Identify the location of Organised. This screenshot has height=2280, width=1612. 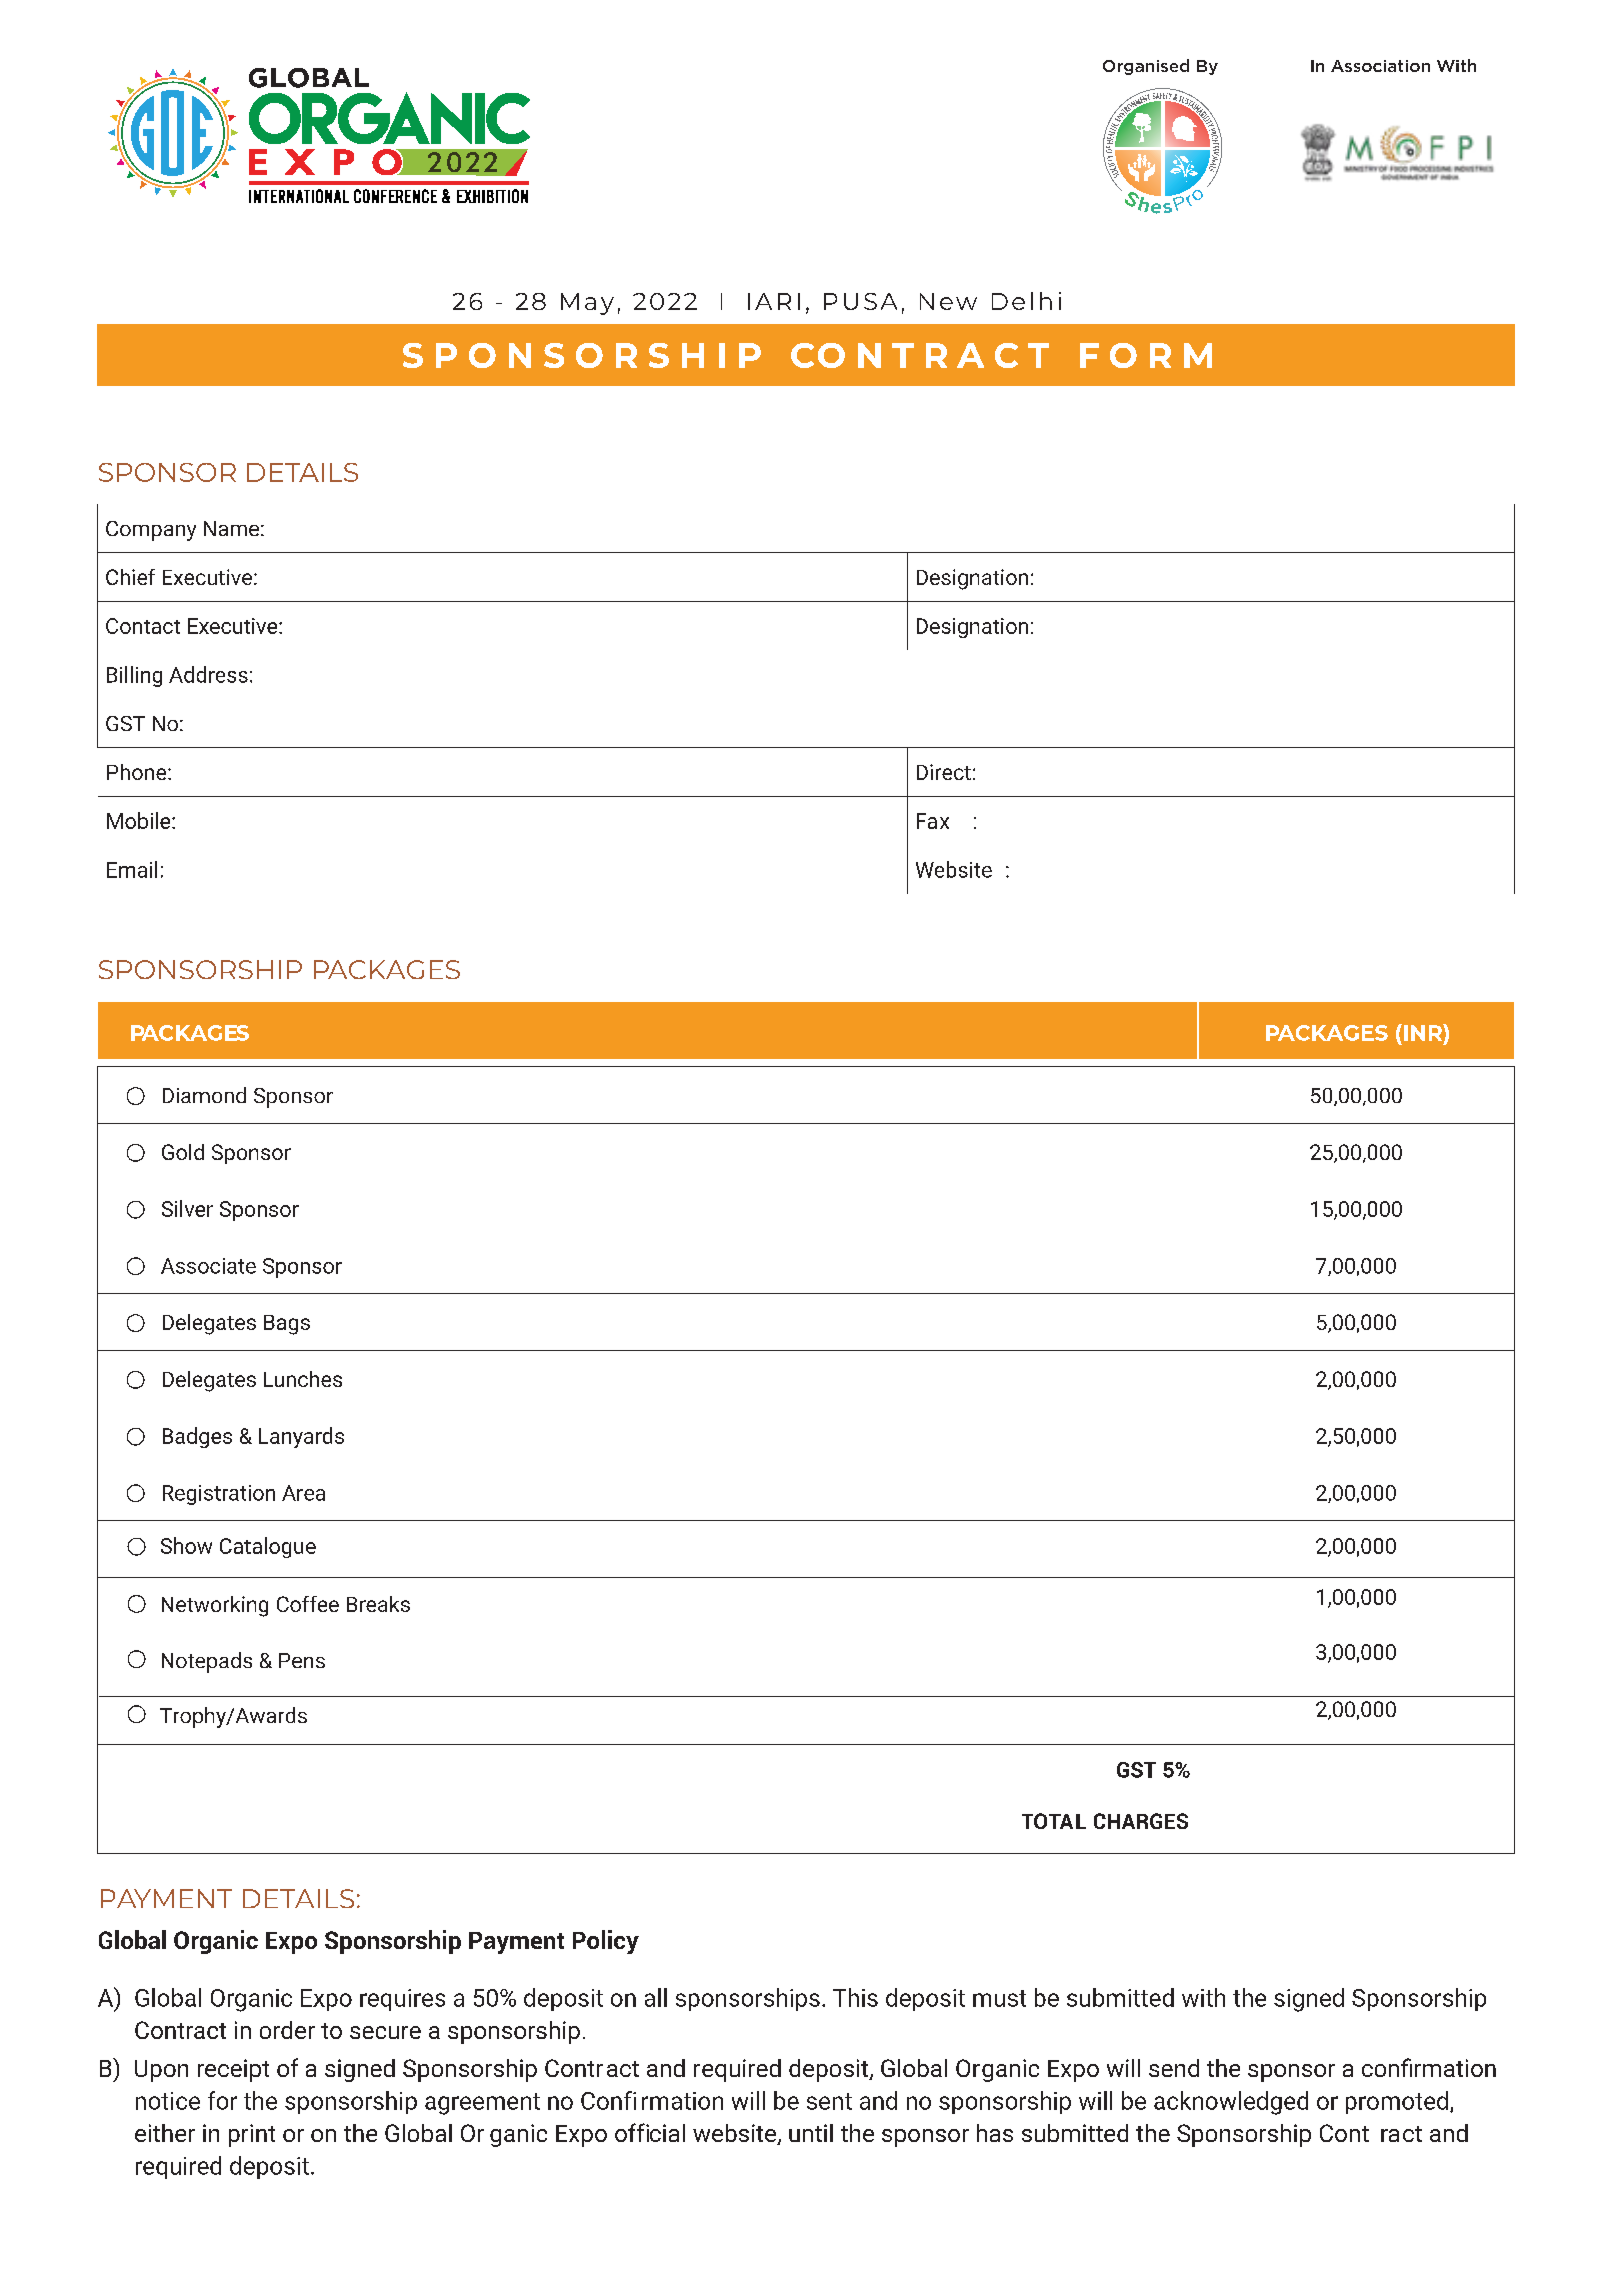
(1146, 67).
